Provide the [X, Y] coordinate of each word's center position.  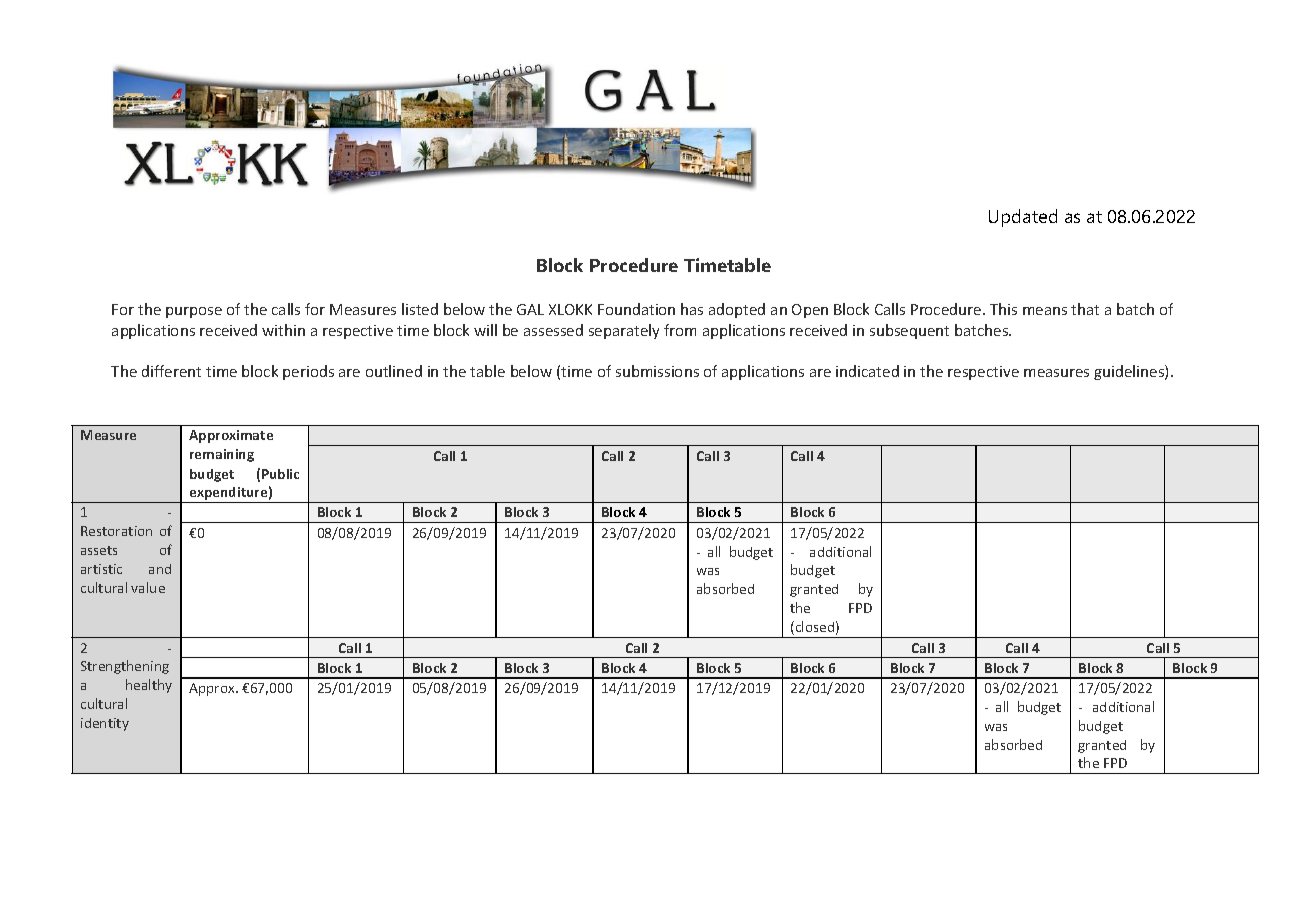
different [171, 371]
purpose [194, 312]
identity [105, 724]
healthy [149, 686]
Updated [1023, 218]
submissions [657, 371]
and [160, 569]
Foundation [636, 309]
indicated [867, 371]
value [148, 587]
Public [280, 474]
